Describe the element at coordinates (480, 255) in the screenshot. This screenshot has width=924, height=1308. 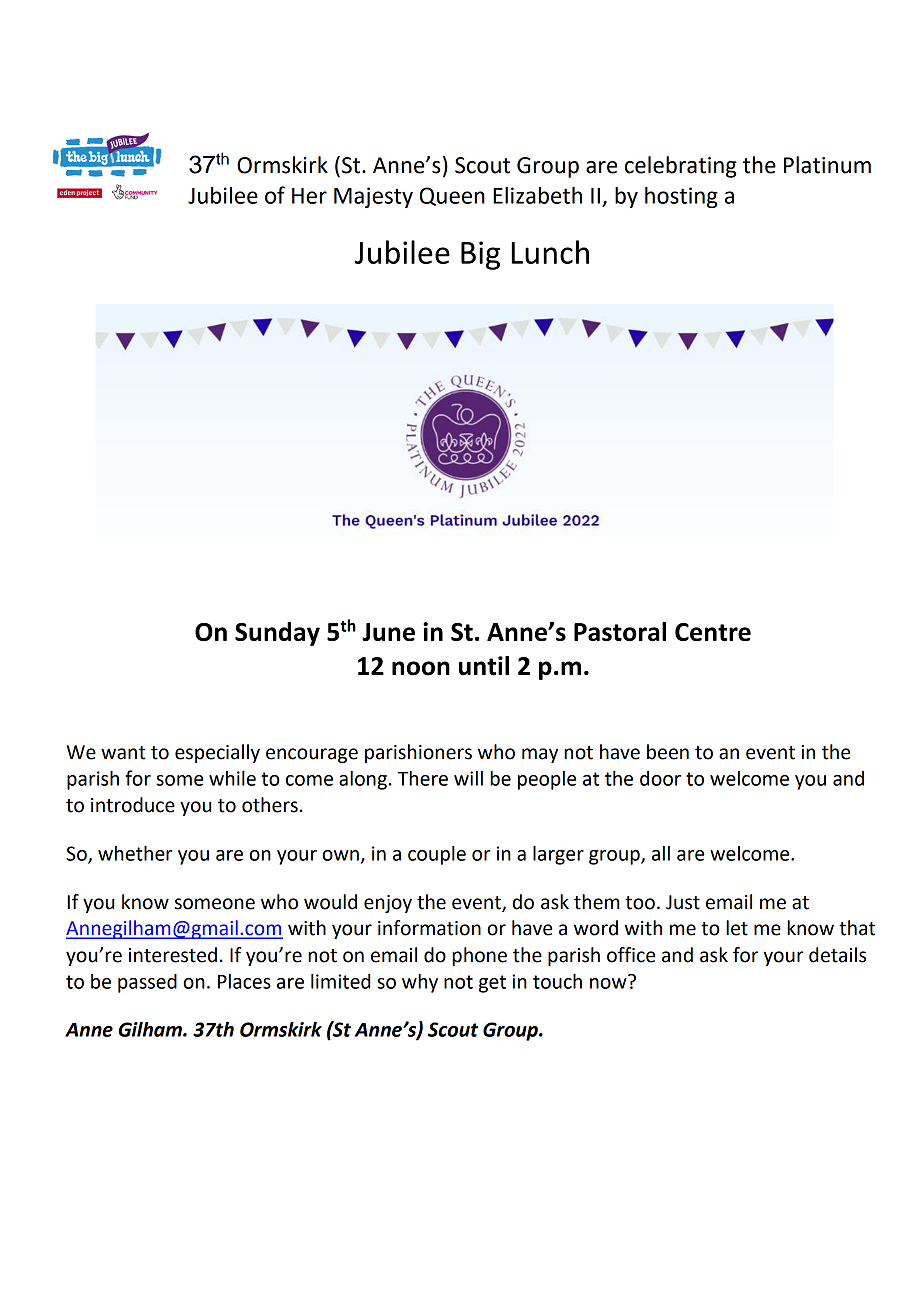
I see `Big` at that location.
